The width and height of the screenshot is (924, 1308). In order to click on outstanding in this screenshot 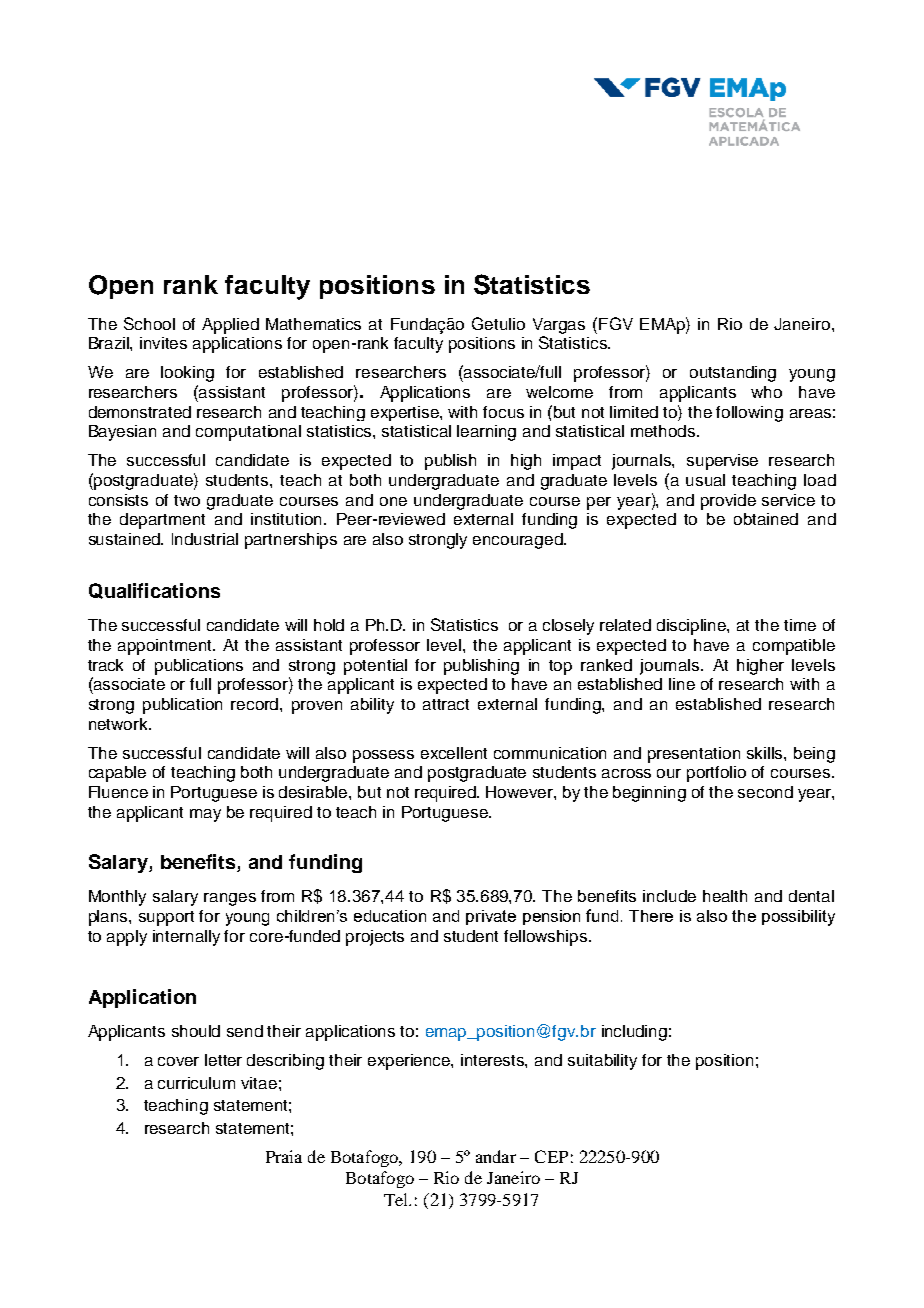, I will do `click(733, 374)`.
